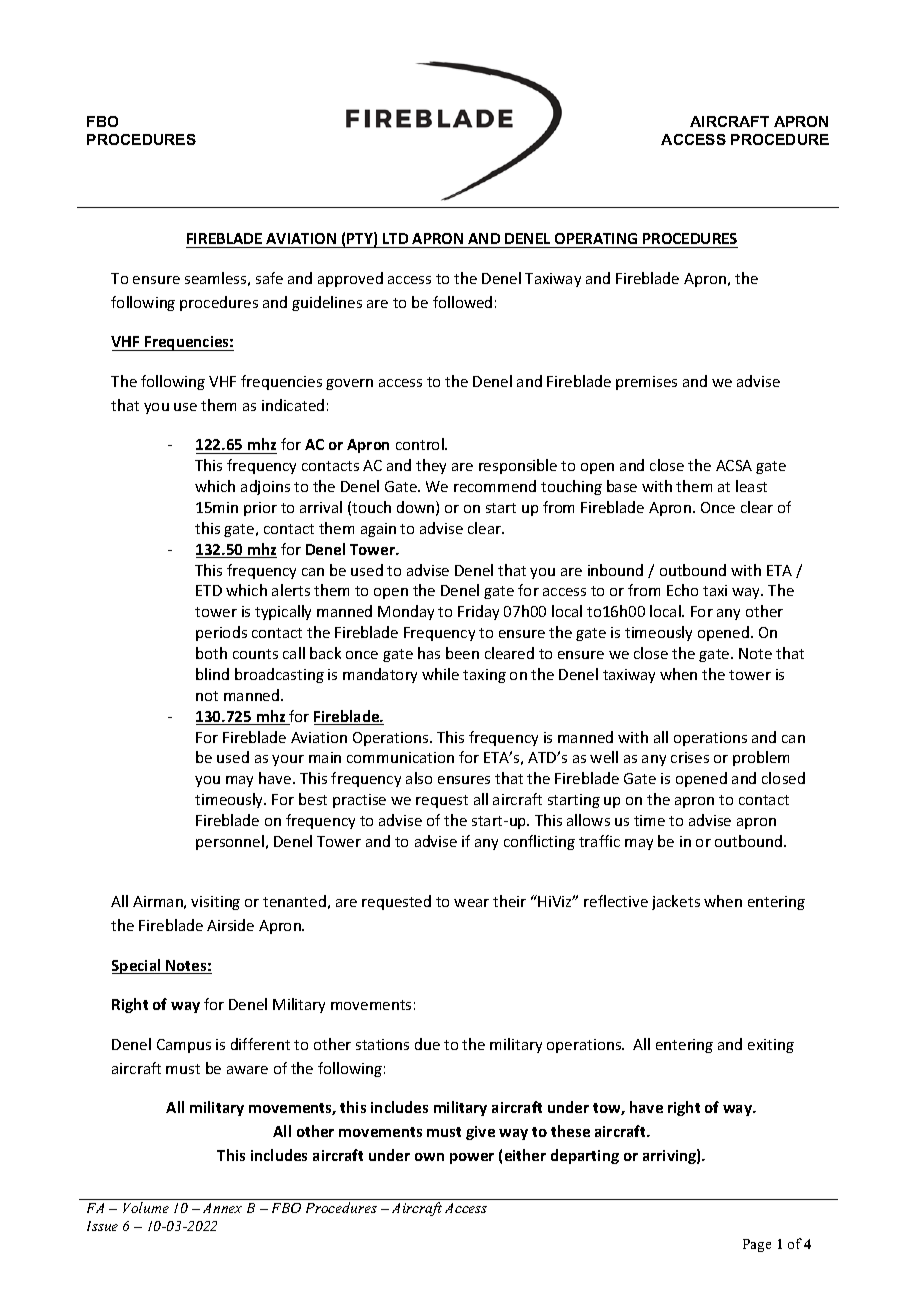 The image size is (924, 1308). I want to click on jackets, so click(676, 902).
